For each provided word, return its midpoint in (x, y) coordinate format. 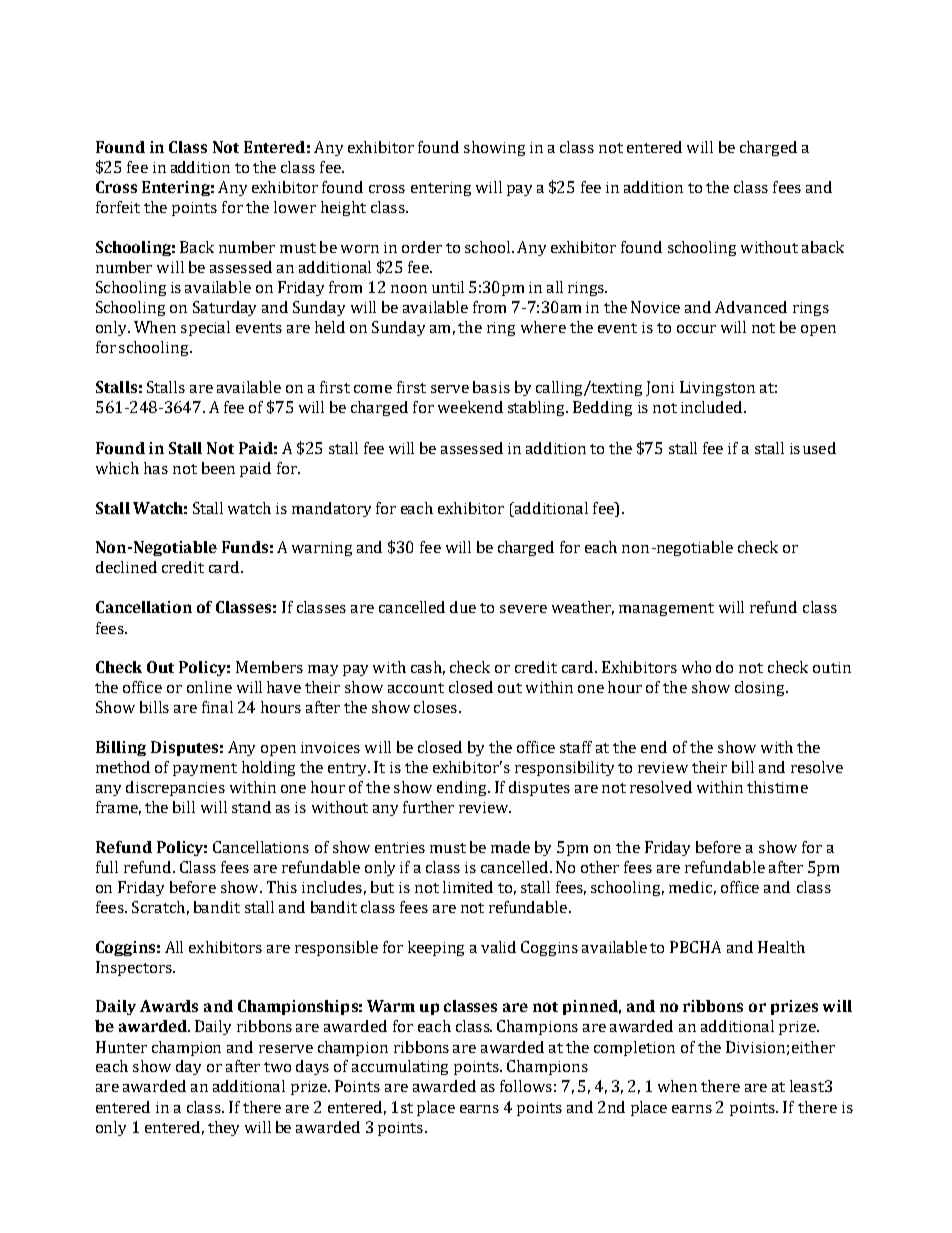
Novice (655, 307)
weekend (470, 407)
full (107, 867)
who (696, 667)
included (713, 407)
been (218, 468)
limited (468, 887)
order (422, 247)
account (416, 688)
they (223, 1128)
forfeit (118, 207)
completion (634, 1048)
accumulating (400, 1067)
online (209, 687)
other (600, 867)
